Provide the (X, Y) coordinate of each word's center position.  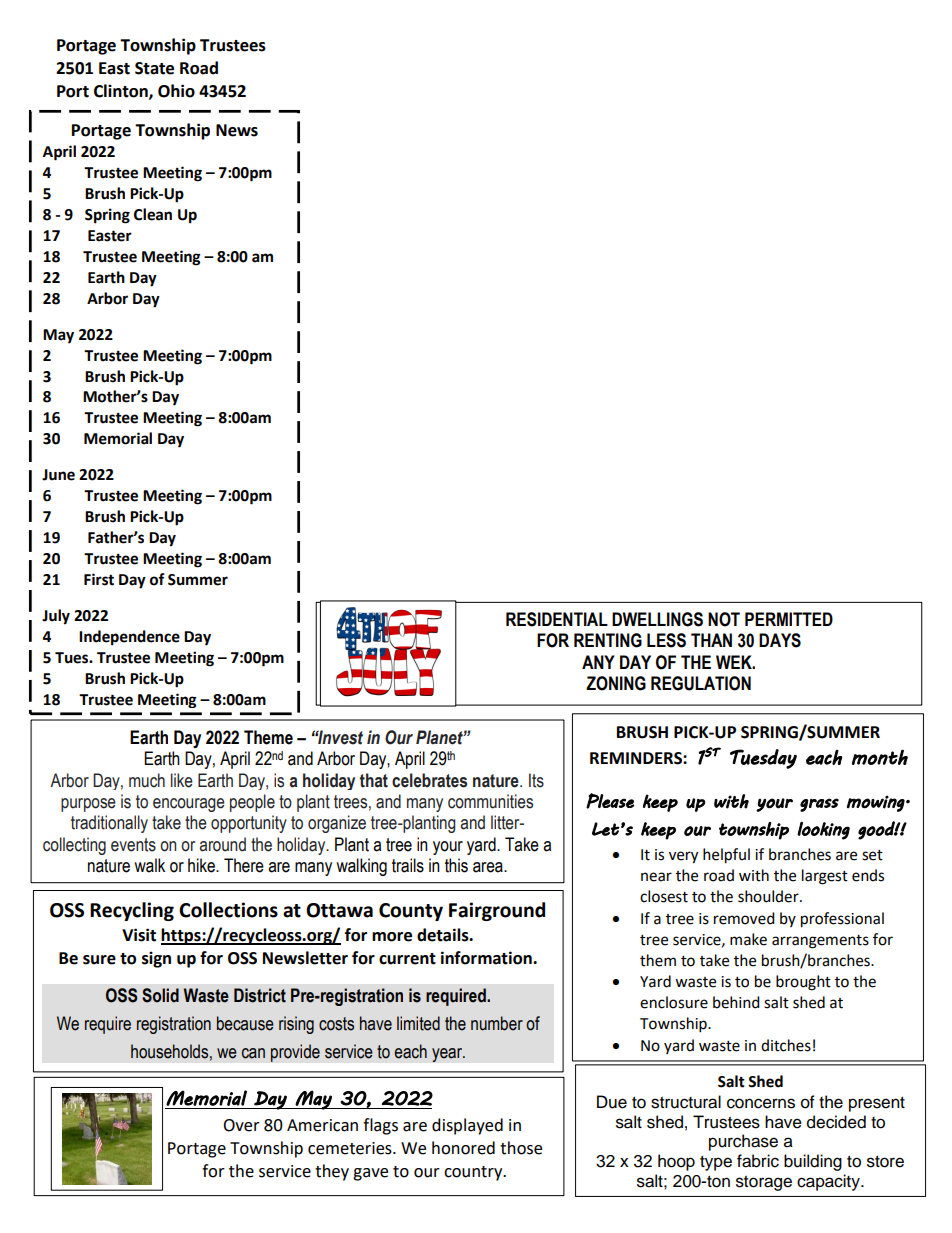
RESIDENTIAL (557, 619)
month (880, 757)
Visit (139, 935)
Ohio (176, 91)
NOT (724, 619)
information (487, 958)
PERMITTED (789, 619)
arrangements (820, 942)
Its (536, 780)
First (99, 579)
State (154, 68)
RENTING (608, 640)
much (147, 780)
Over (241, 1125)
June (58, 475)
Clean (153, 214)
